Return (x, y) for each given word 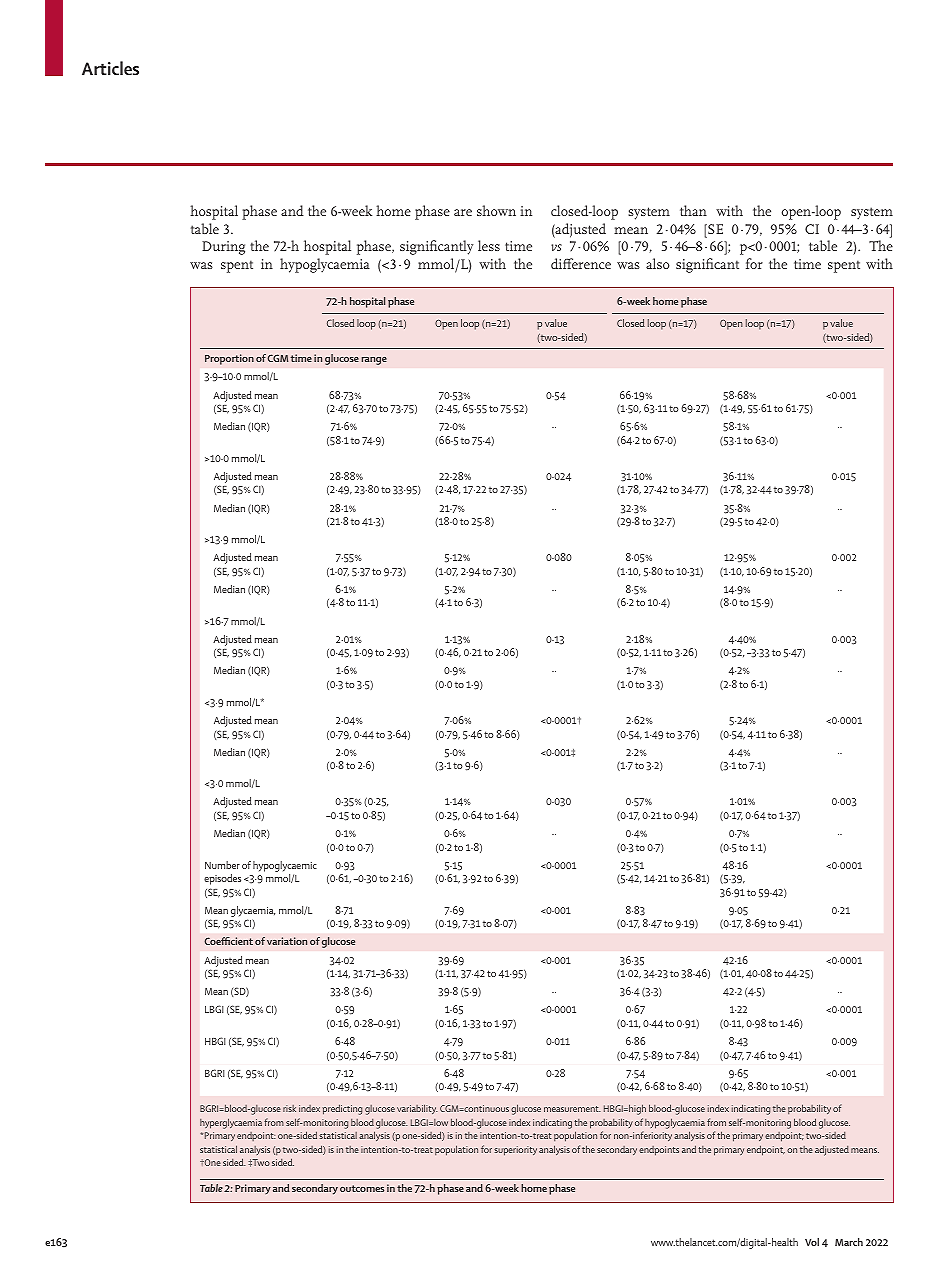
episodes (222, 879)
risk (289, 1108)
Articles (110, 68)
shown (496, 210)
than (693, 210)
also (658, 263)
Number (222, 865)
